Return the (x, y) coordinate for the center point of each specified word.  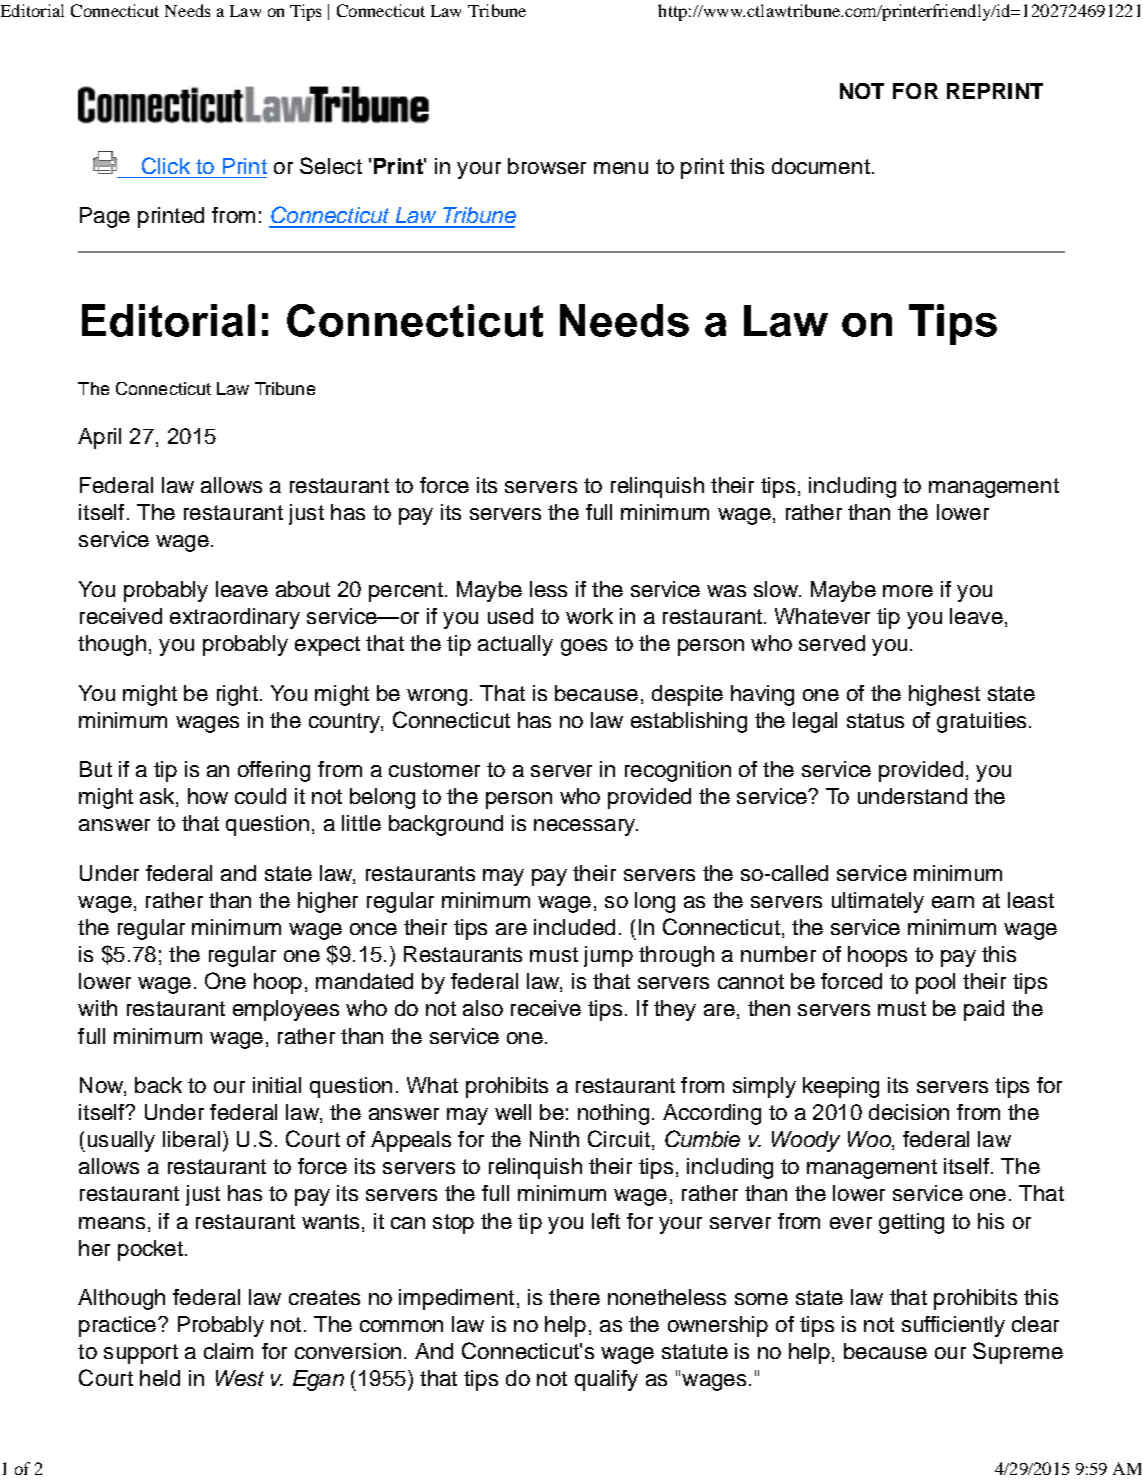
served (832, 643)
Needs (187, 10)
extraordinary (235, 618)
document (821, 166)
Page (105, 217)
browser (547, 166)
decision (909, 1112)
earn (953, 902)
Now (102, 1086)
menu (621, 168)
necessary (586, 827)
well (513, 1112)
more (908, 591)
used (510, 616)
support (141, 1354)
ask (158, 797)
